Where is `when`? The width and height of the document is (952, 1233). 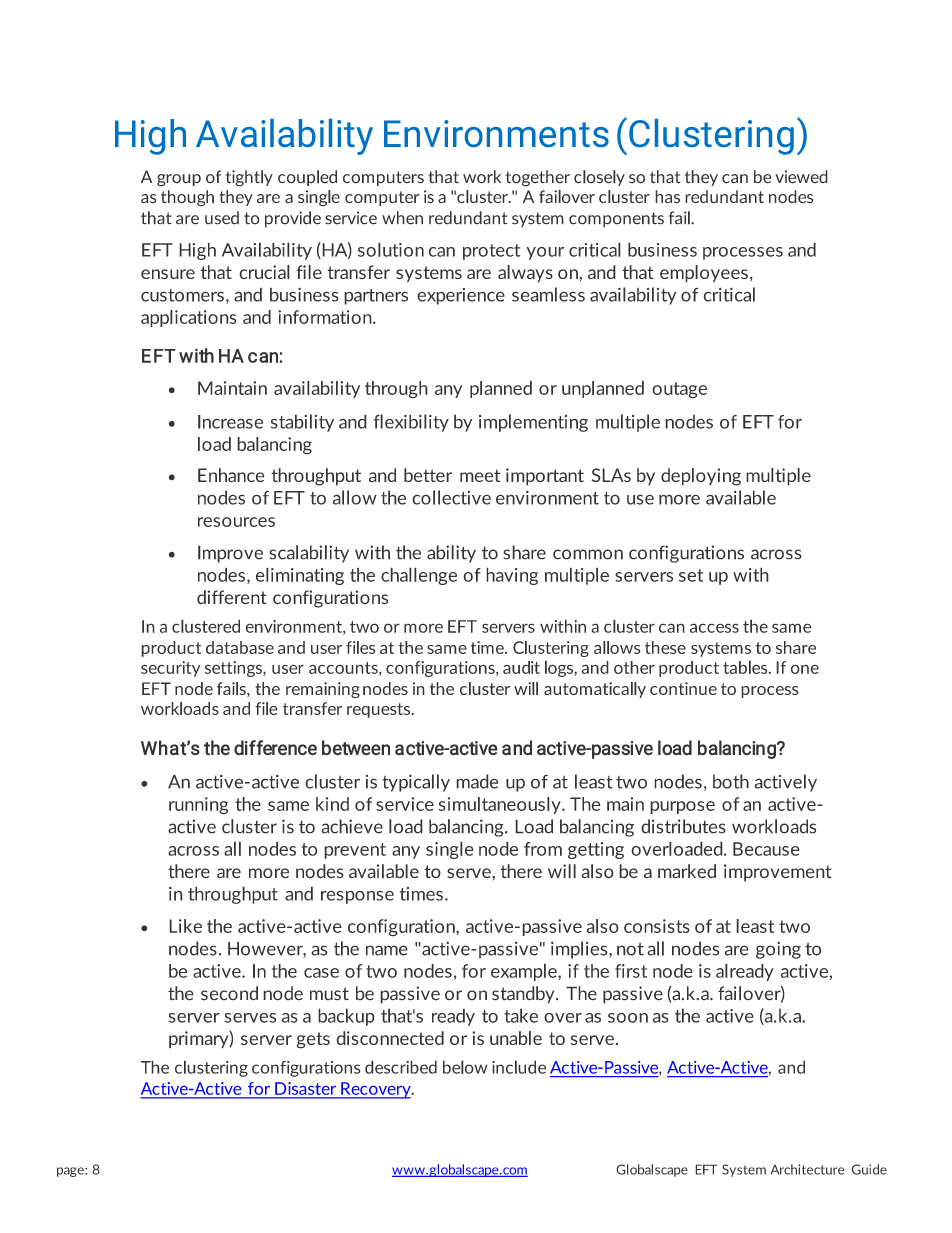 when is located at coordinates (402, 218).
